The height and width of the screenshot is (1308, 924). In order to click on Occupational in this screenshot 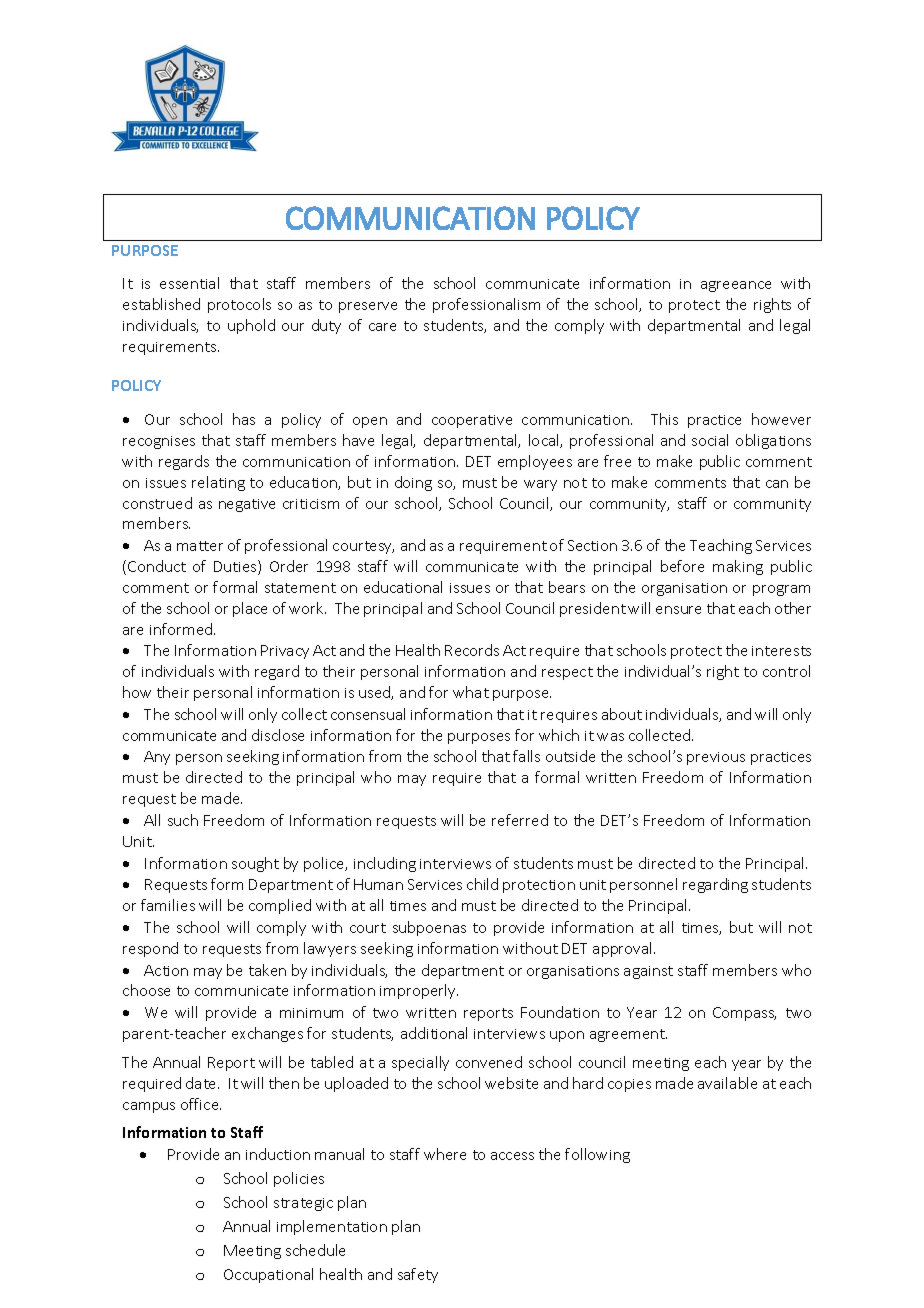, I will do `click(268, 1275)`.
